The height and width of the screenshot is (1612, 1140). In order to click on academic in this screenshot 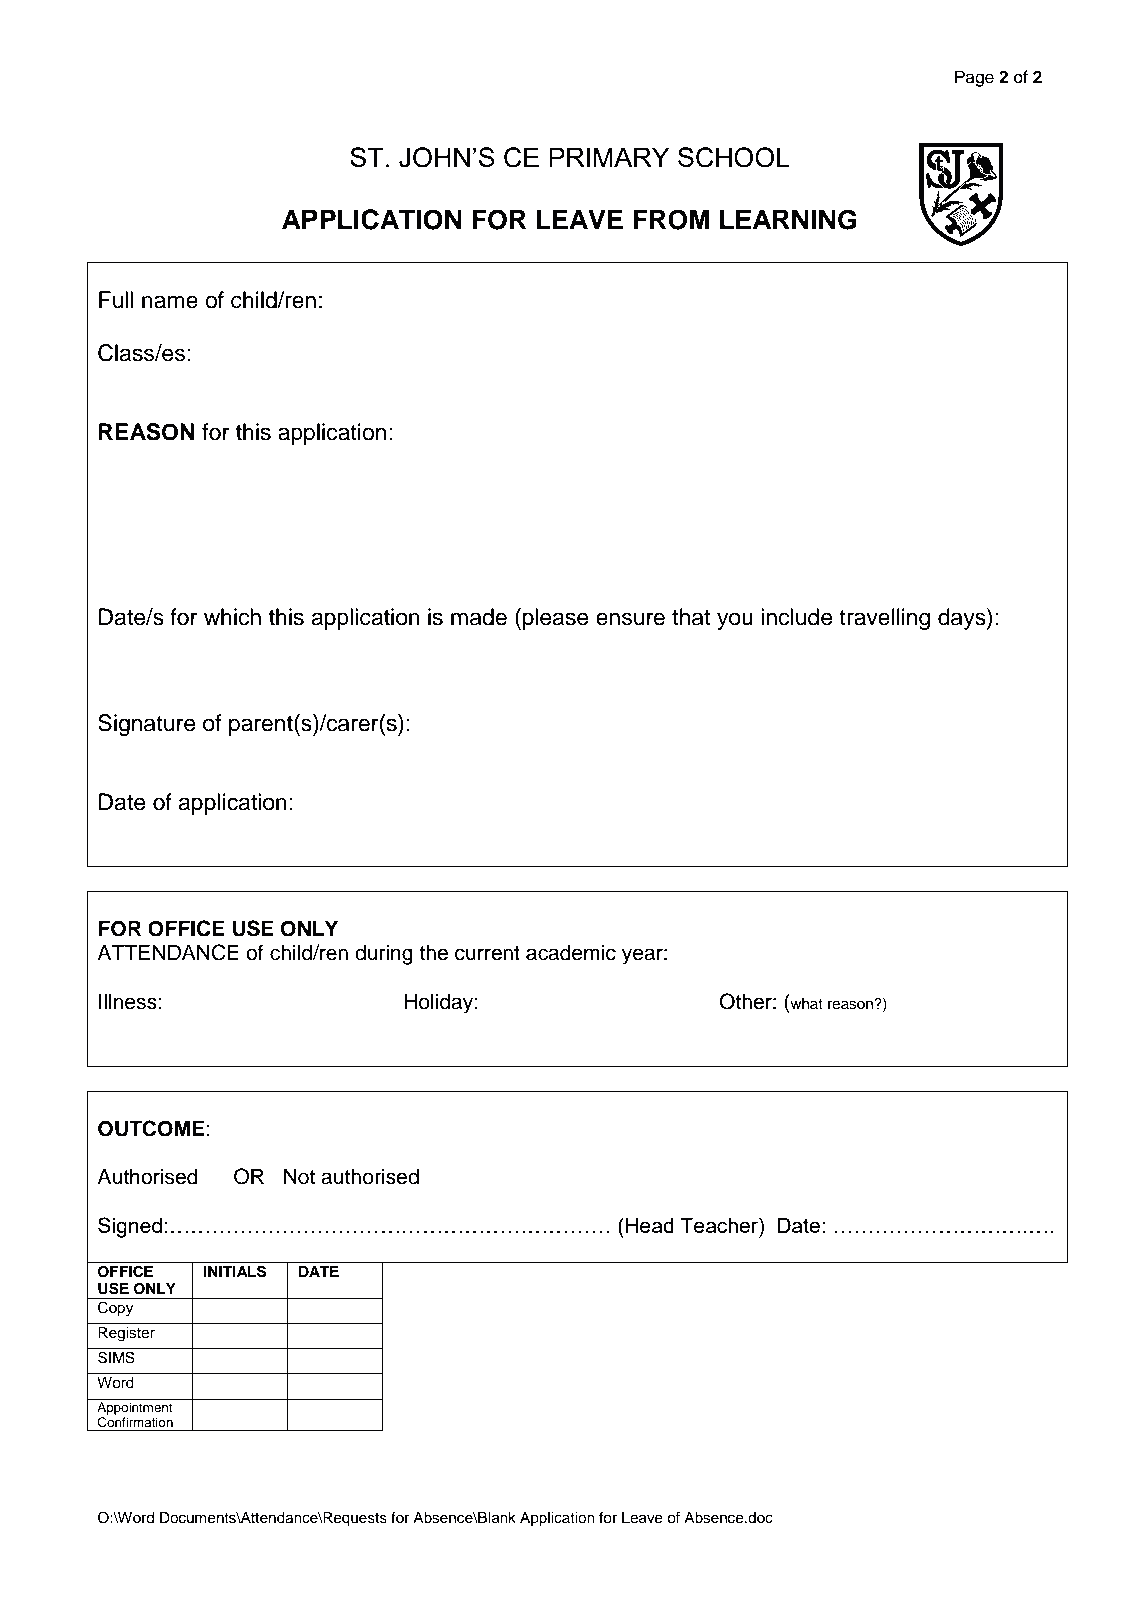, I will do `click(571, 953)`.
